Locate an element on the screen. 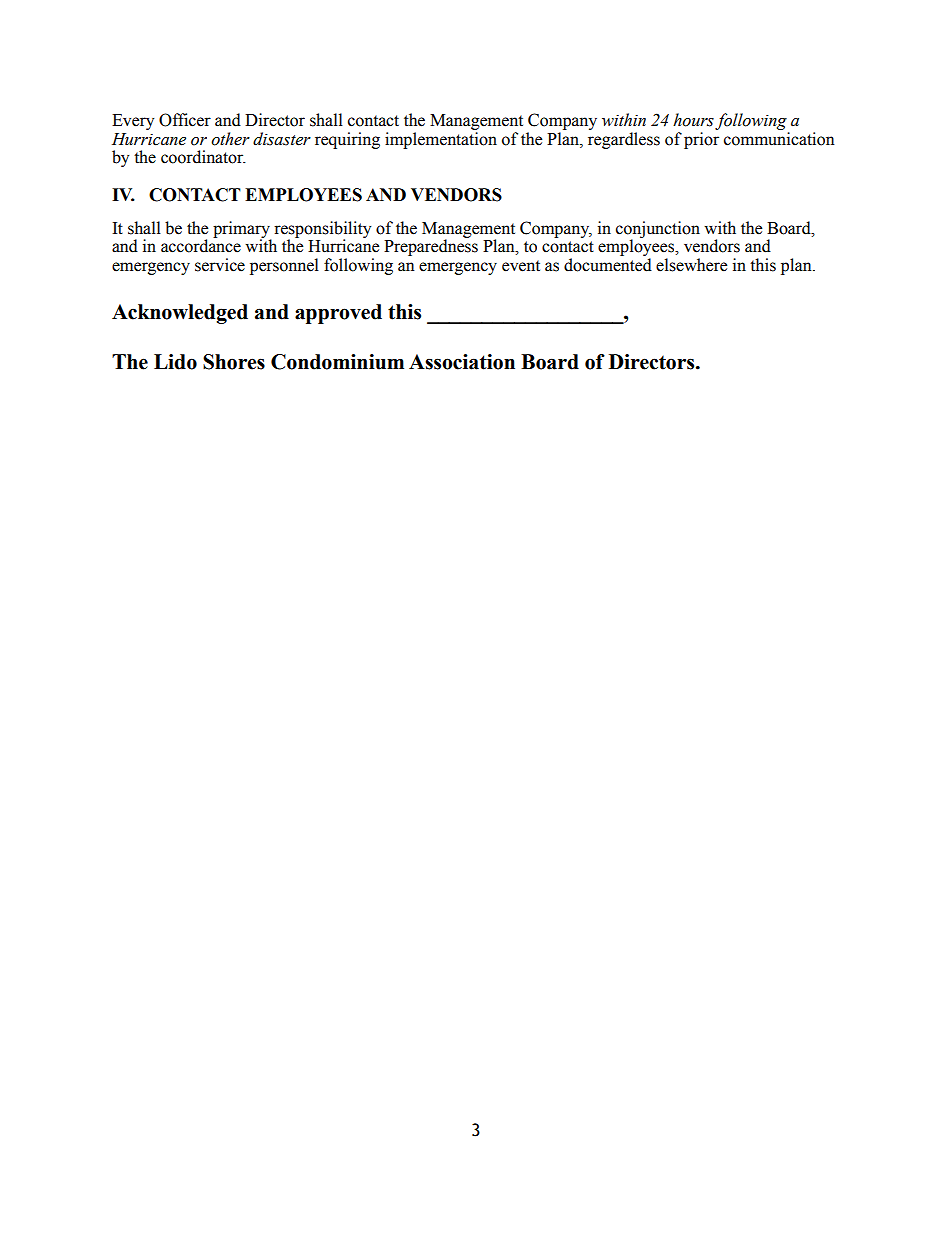  hours is located at coordinates (693, 120).
